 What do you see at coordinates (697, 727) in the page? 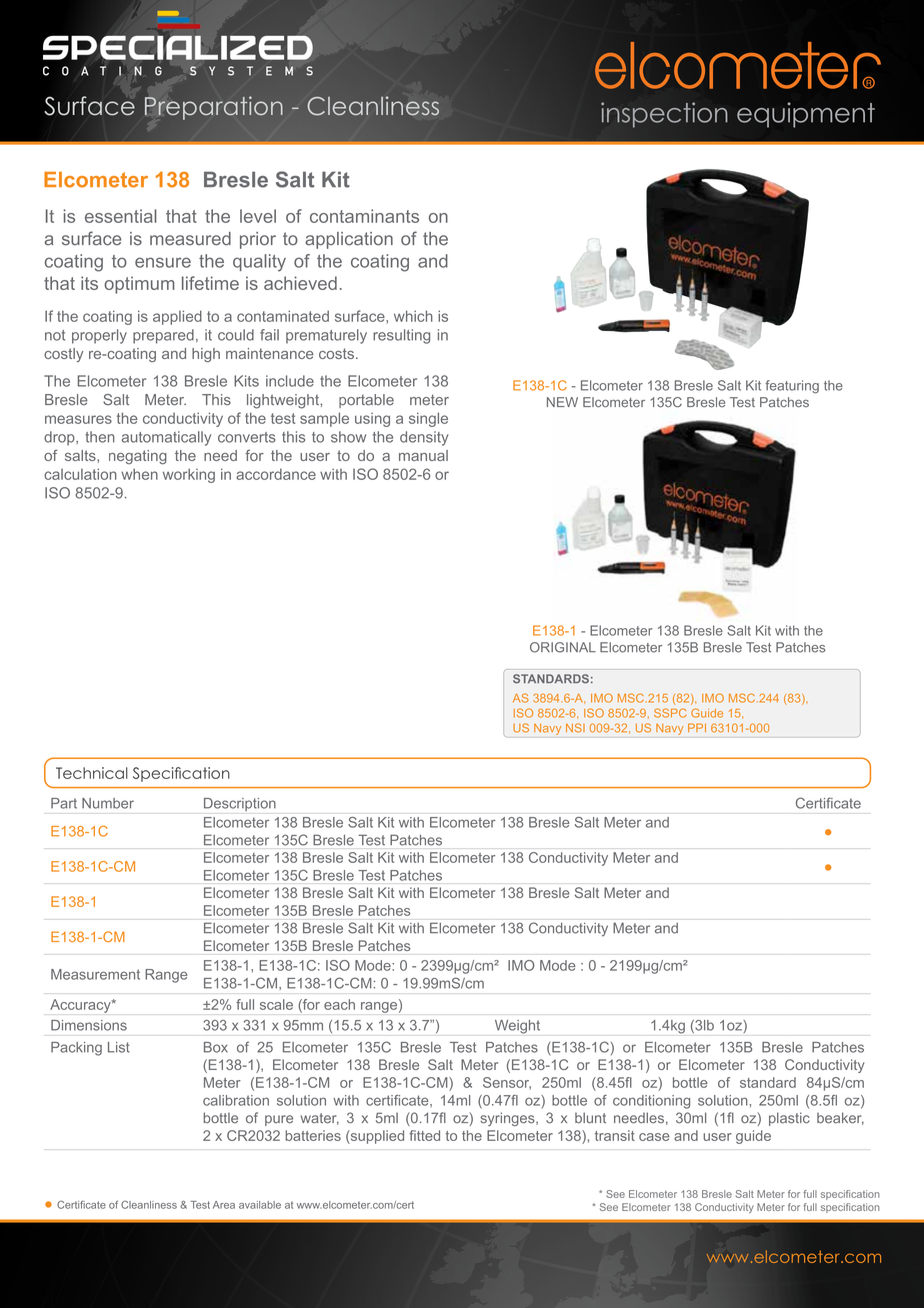
I see `PPI` at bounding box center [697, 727].
